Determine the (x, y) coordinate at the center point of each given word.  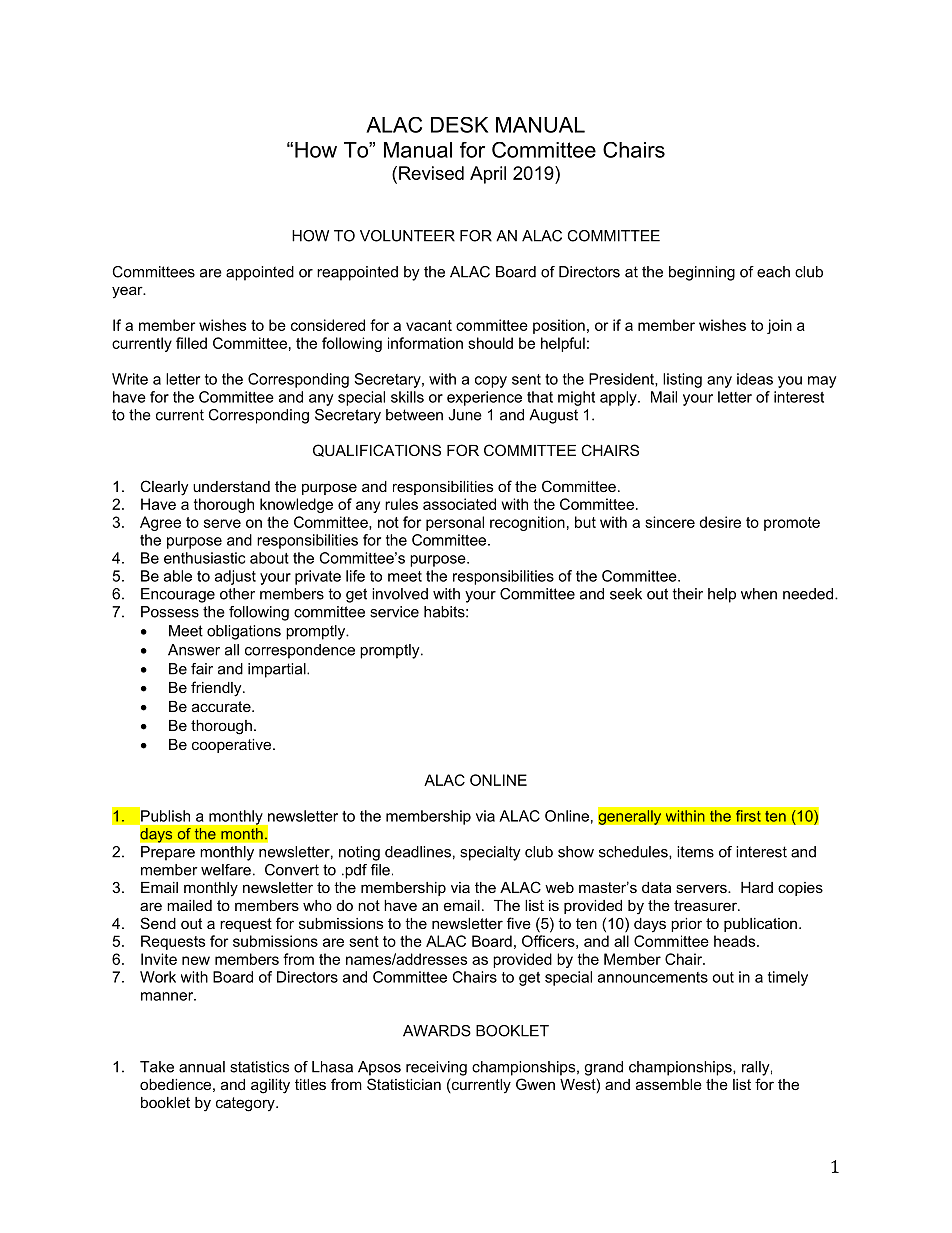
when (759, 594)
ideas (755, 379)
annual (202, 1067)
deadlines (418, 852)
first (748, 816)
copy (491, 382)
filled (191, 343)
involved (400, 594)
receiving (436, 1068)
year (128, 292)
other (237, 594)
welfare (226, 870)
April (488, 175)
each (773, 272)
